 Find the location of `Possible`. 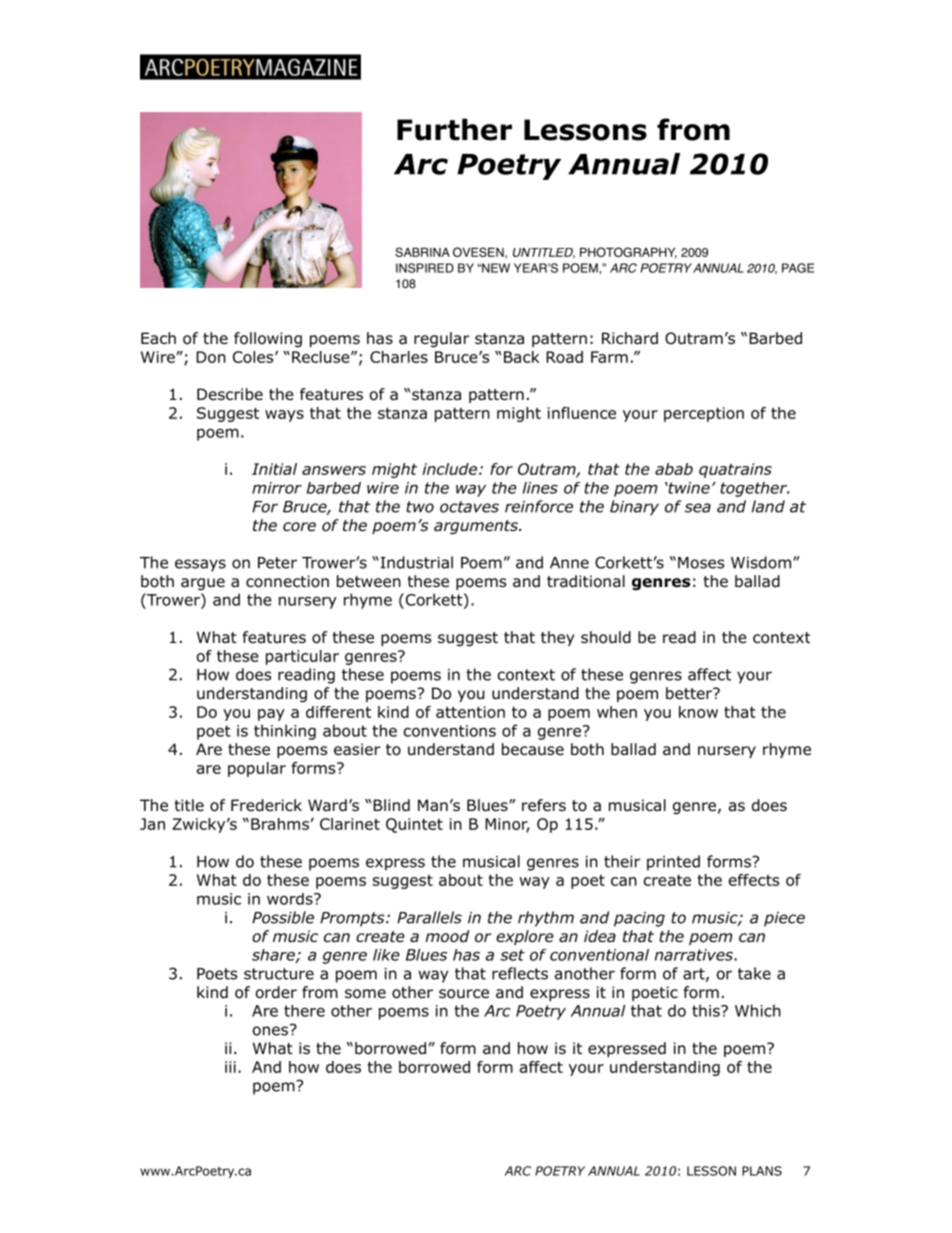

Possible is located at coordinates (283, 917).
